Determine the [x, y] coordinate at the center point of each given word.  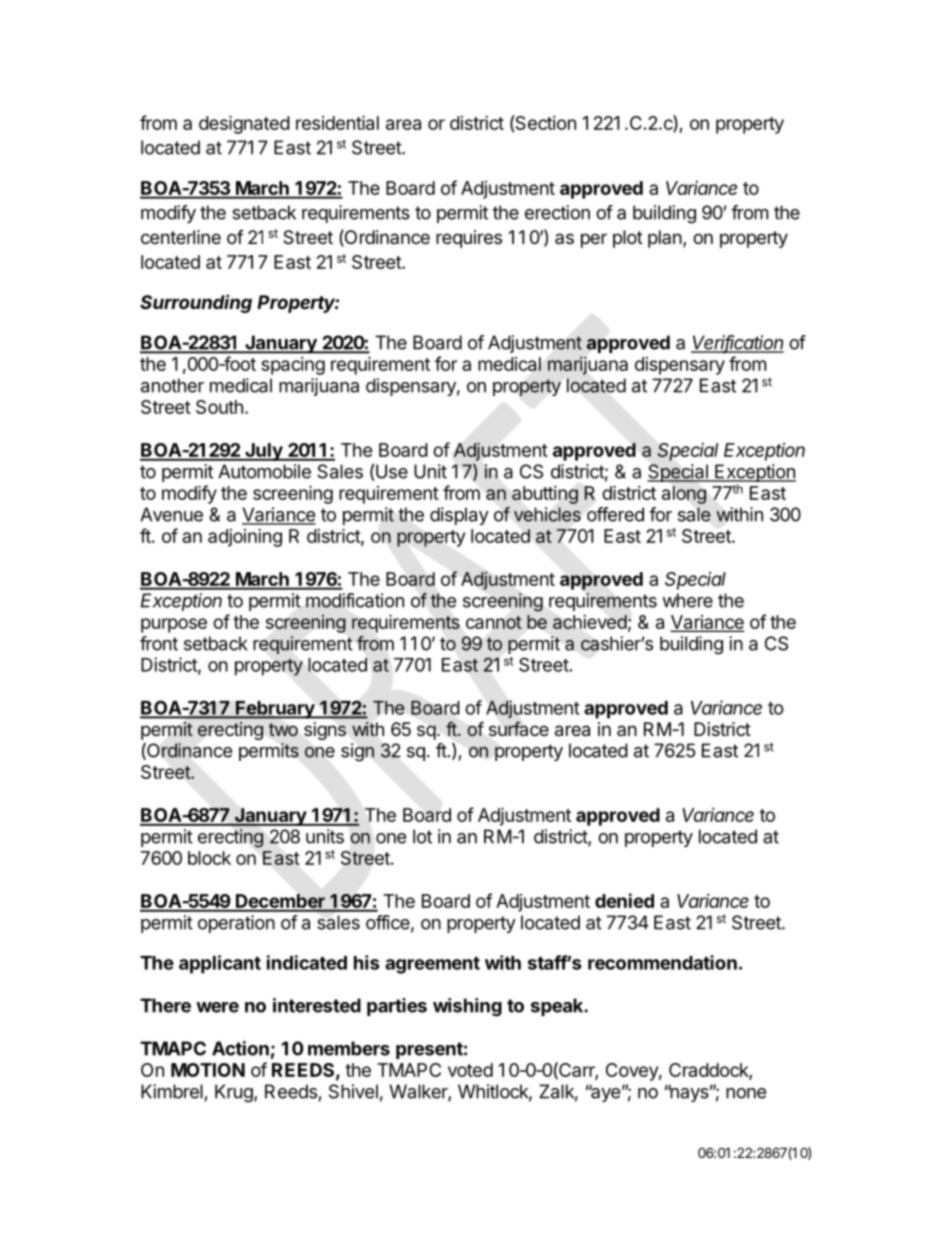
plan [665, 239]
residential [337, 122]
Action [240, 1048]
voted [470, 1070]
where [687, 600]
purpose [174, 625]
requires [469, 239]
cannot [494, 622]
